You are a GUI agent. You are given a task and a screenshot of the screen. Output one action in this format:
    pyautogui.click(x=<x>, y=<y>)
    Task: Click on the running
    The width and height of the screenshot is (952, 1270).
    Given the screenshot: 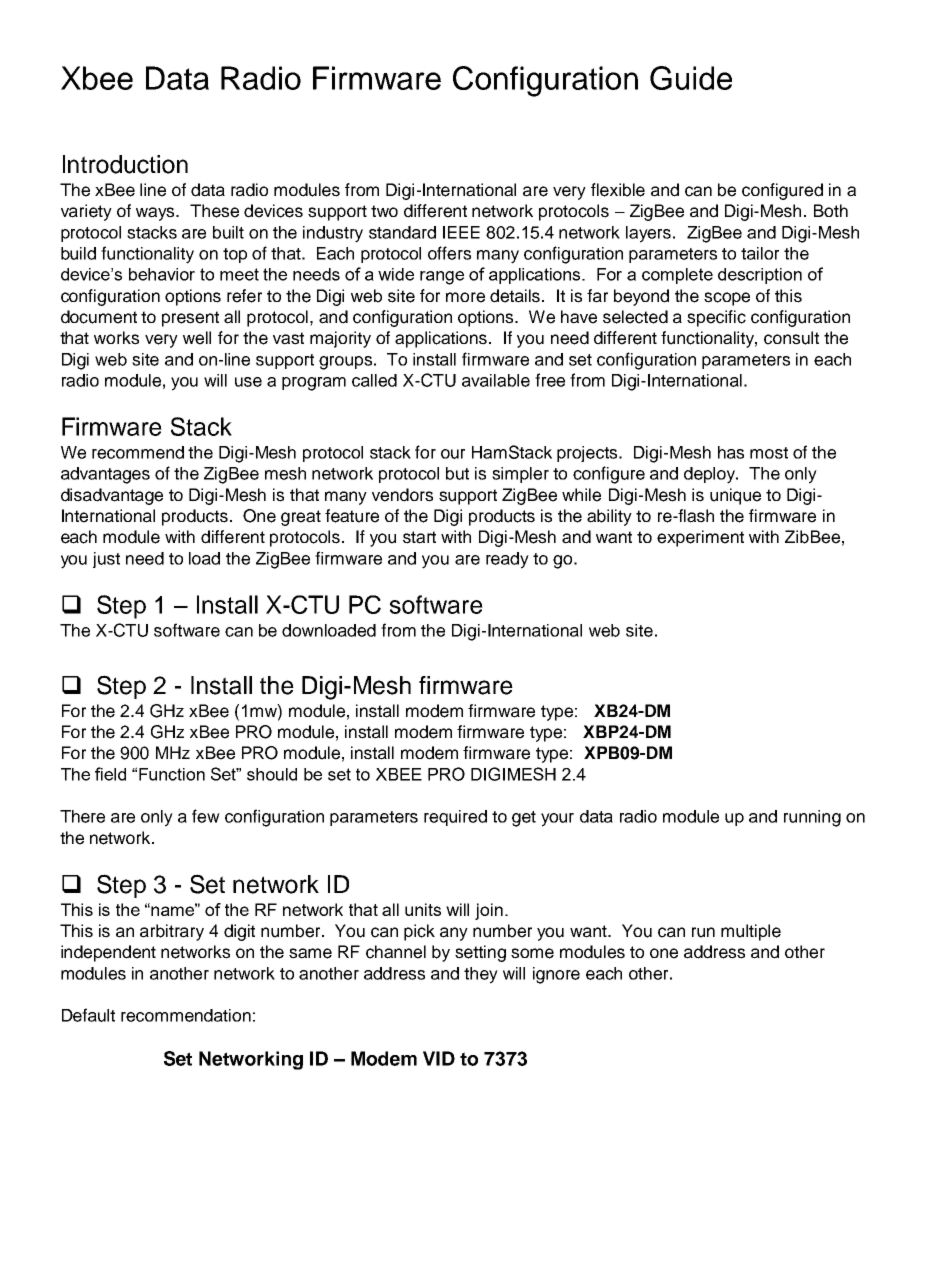 What is the action you would take?
    pyautogui.click(x=812, y=818)
